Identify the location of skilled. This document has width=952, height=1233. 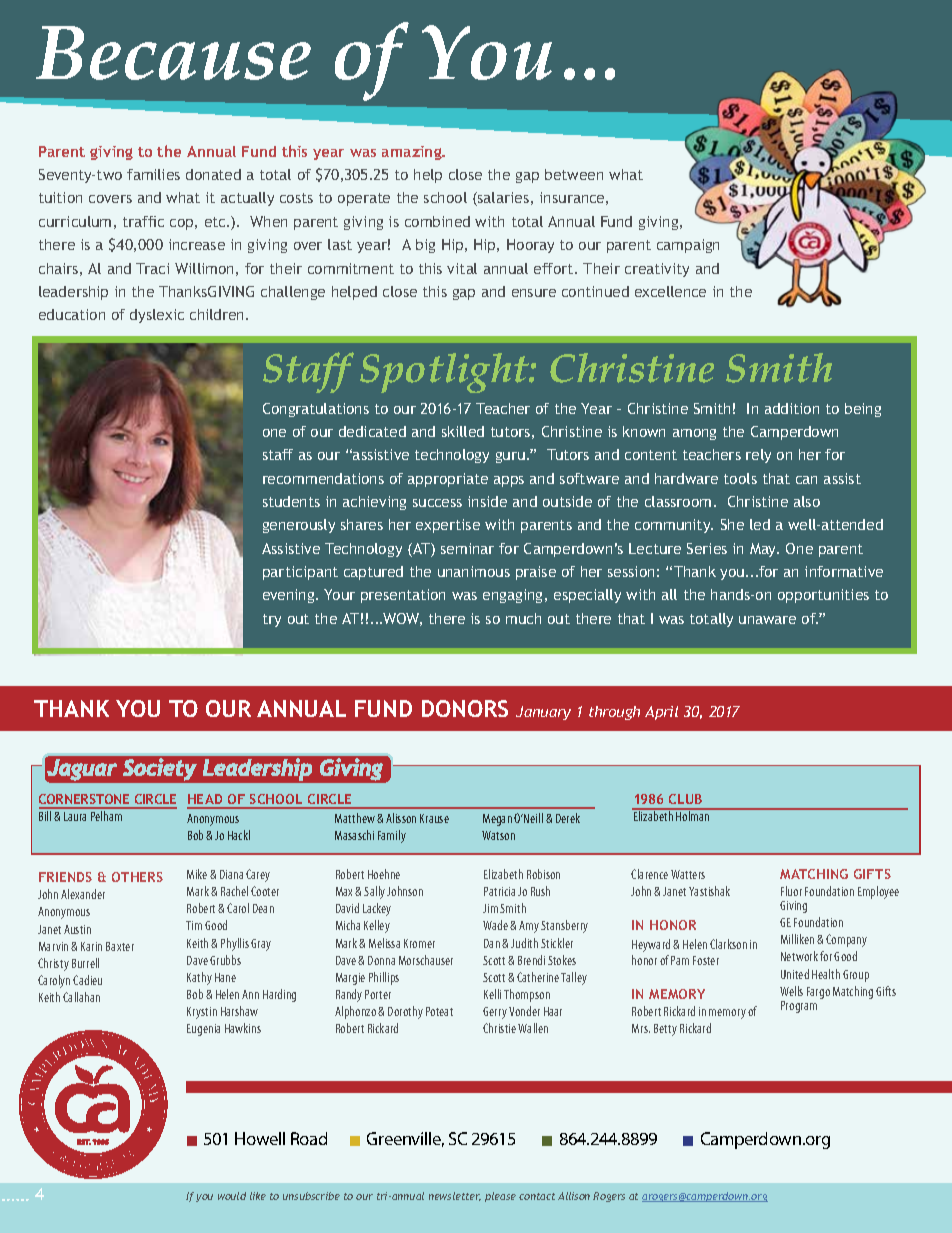
(463, 431).
